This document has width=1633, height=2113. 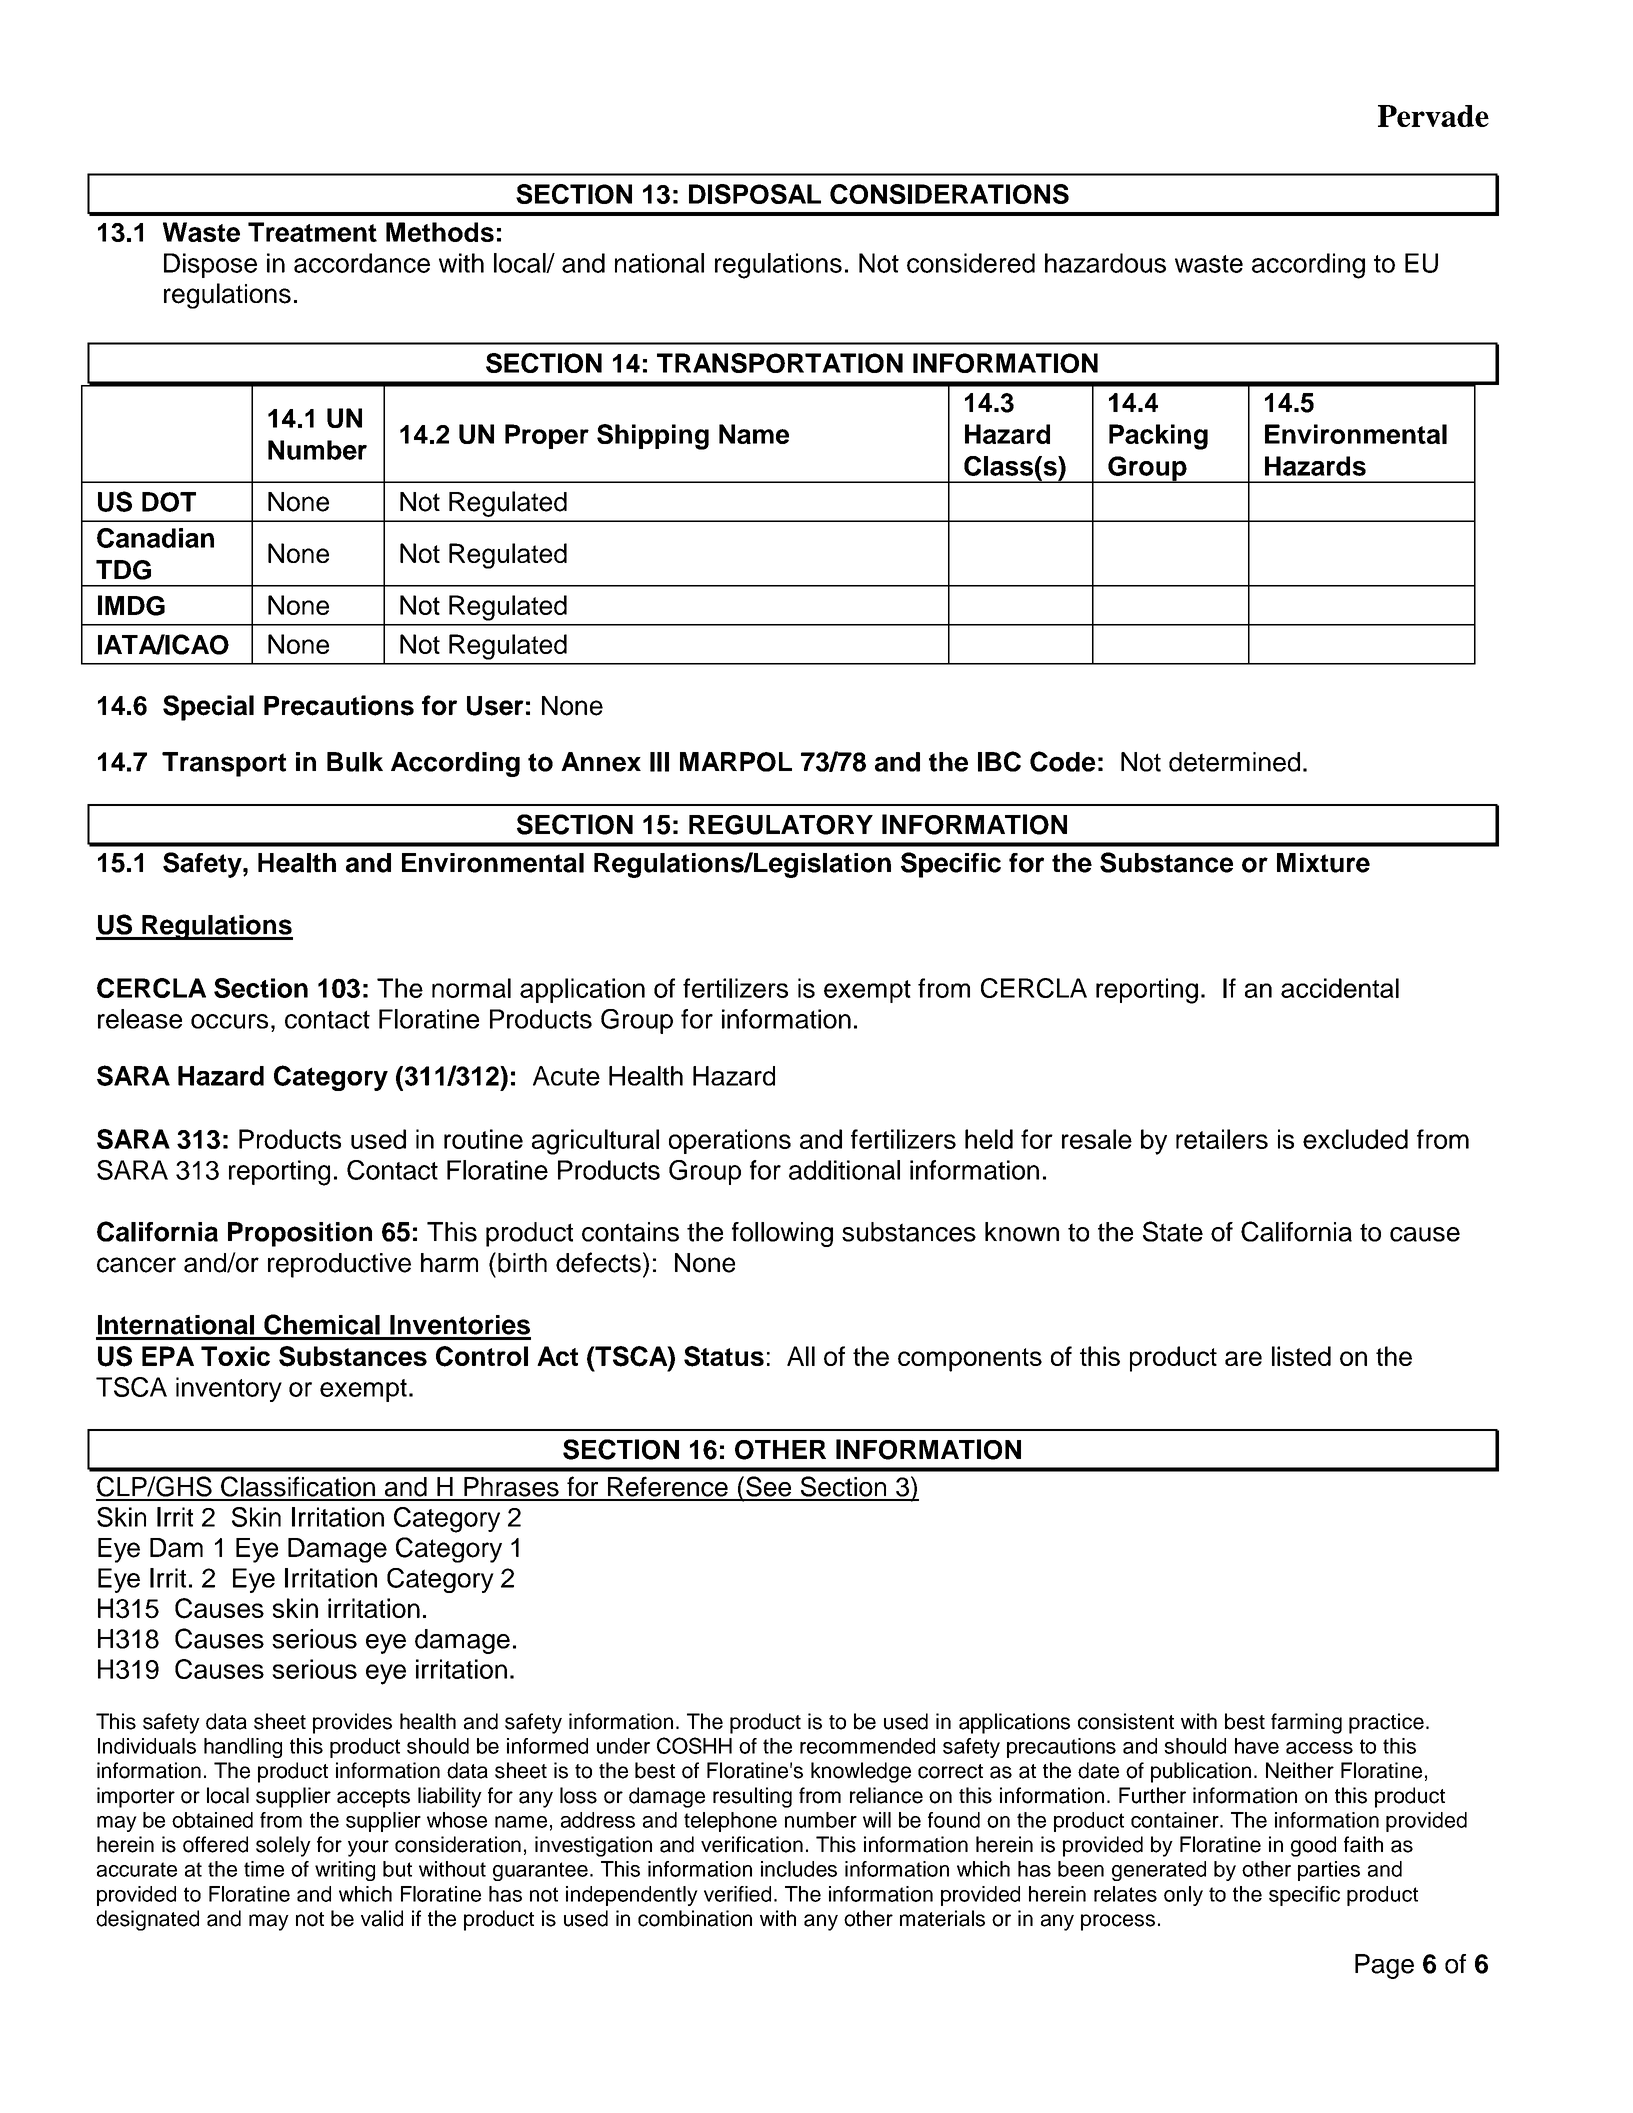 I want to click on Treatment, so click(x=312, y=232).
